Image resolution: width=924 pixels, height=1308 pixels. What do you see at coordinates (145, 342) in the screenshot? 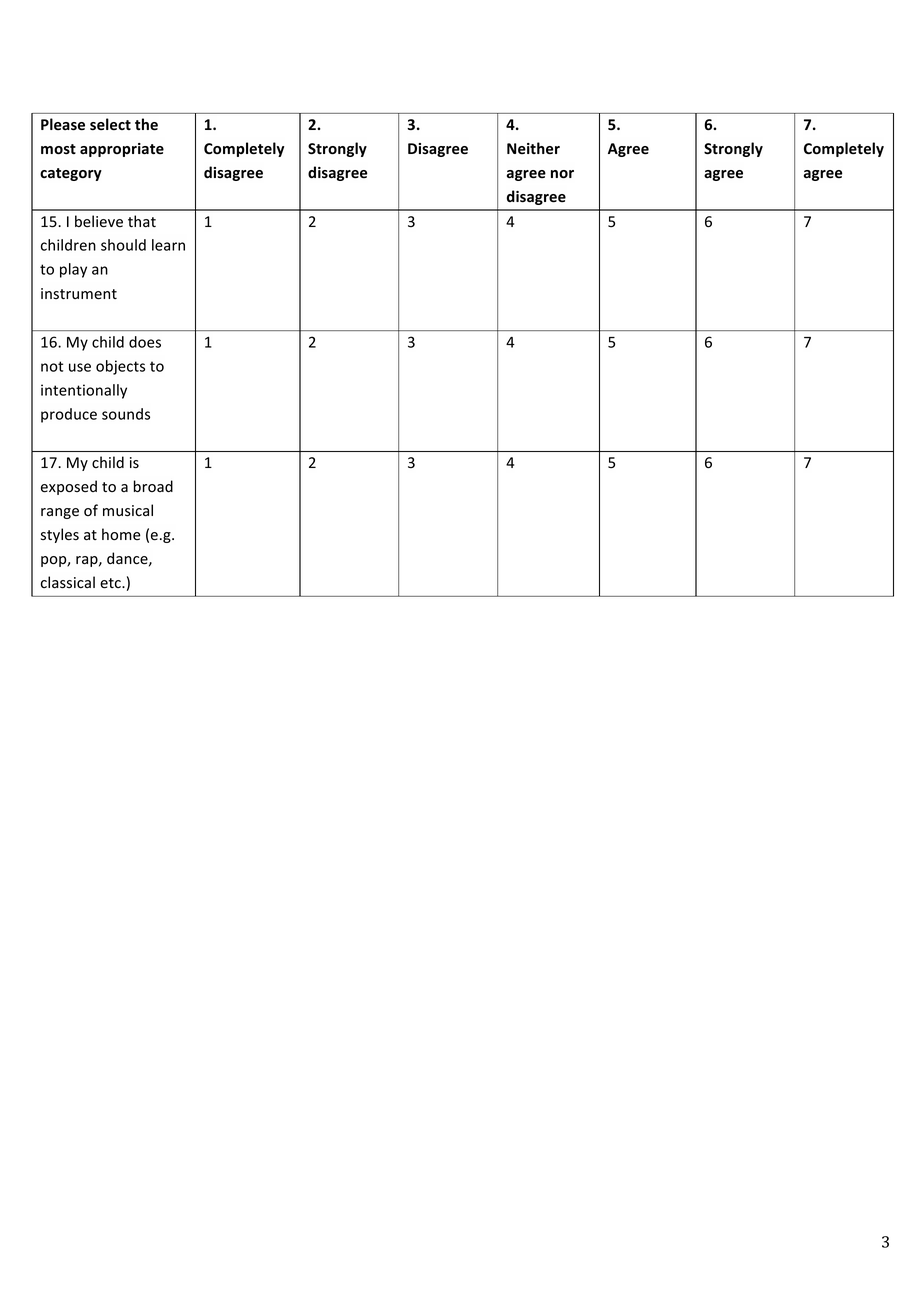
I see `does` at bounding box center [145, 342].
